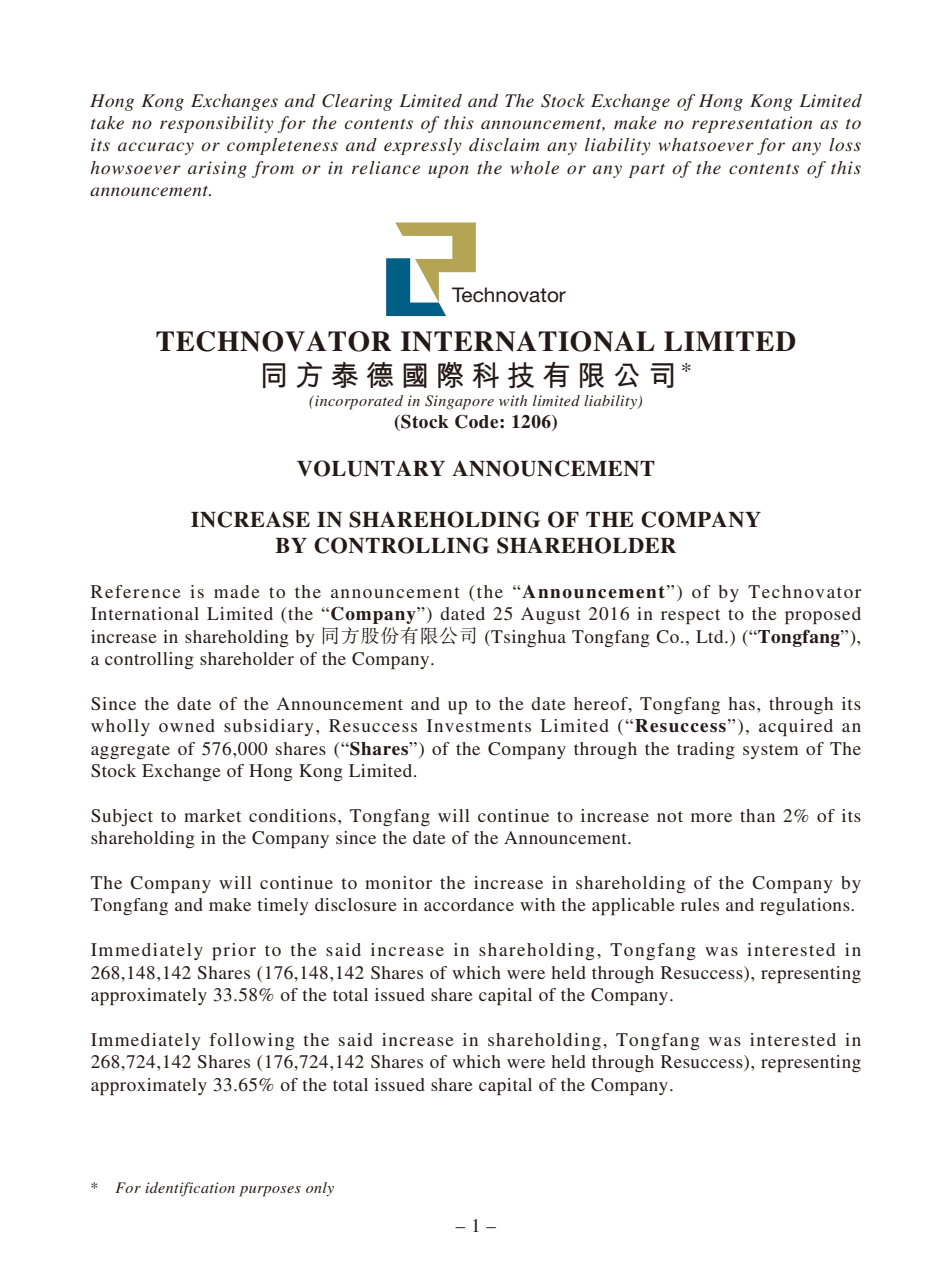 The width and height of the document is (952, 1270). What do you see at coordinates (212, 815) in the document?
I see `market` at bounding box center [212, 815].
